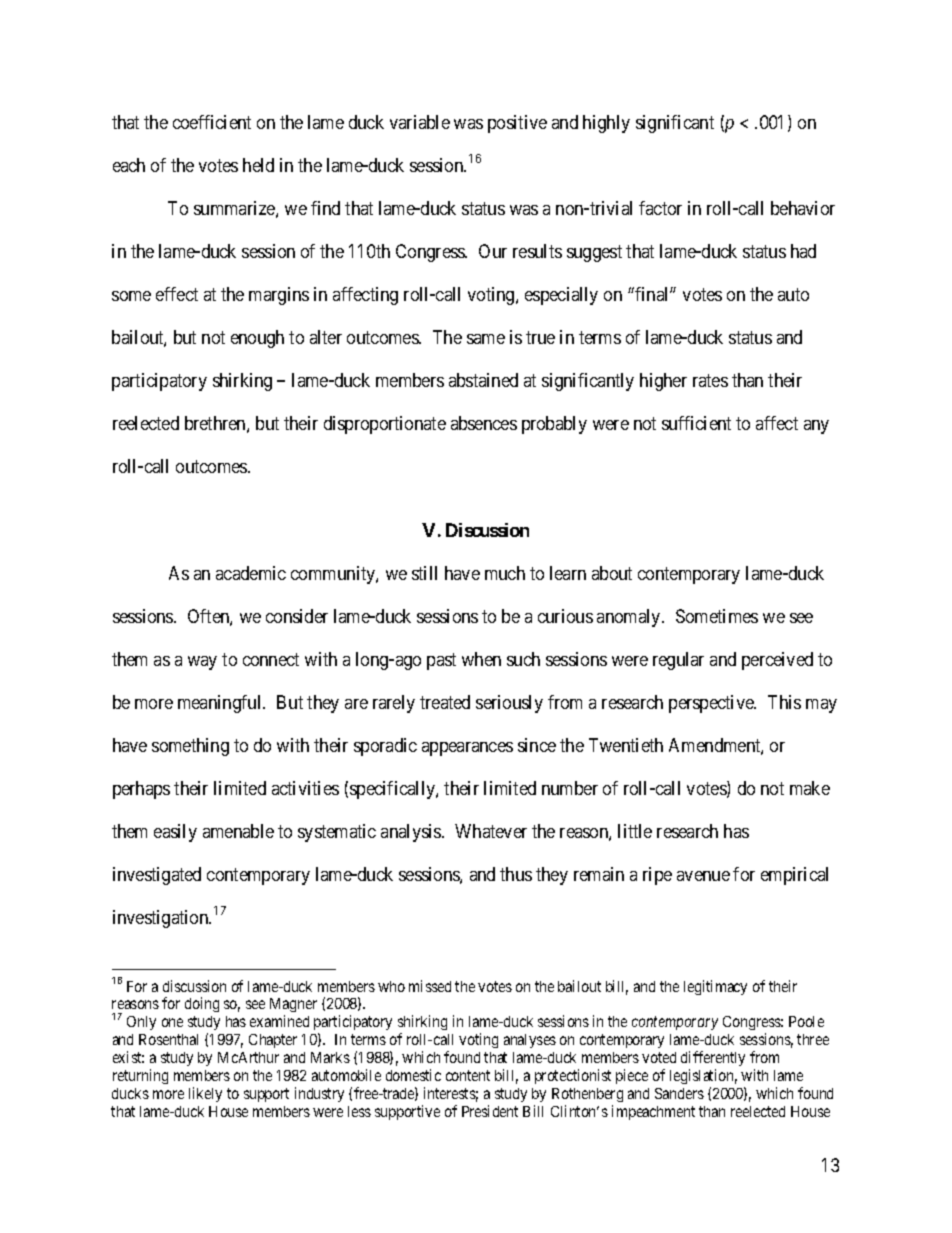  I want to click on likely, so click(205, 1094).
